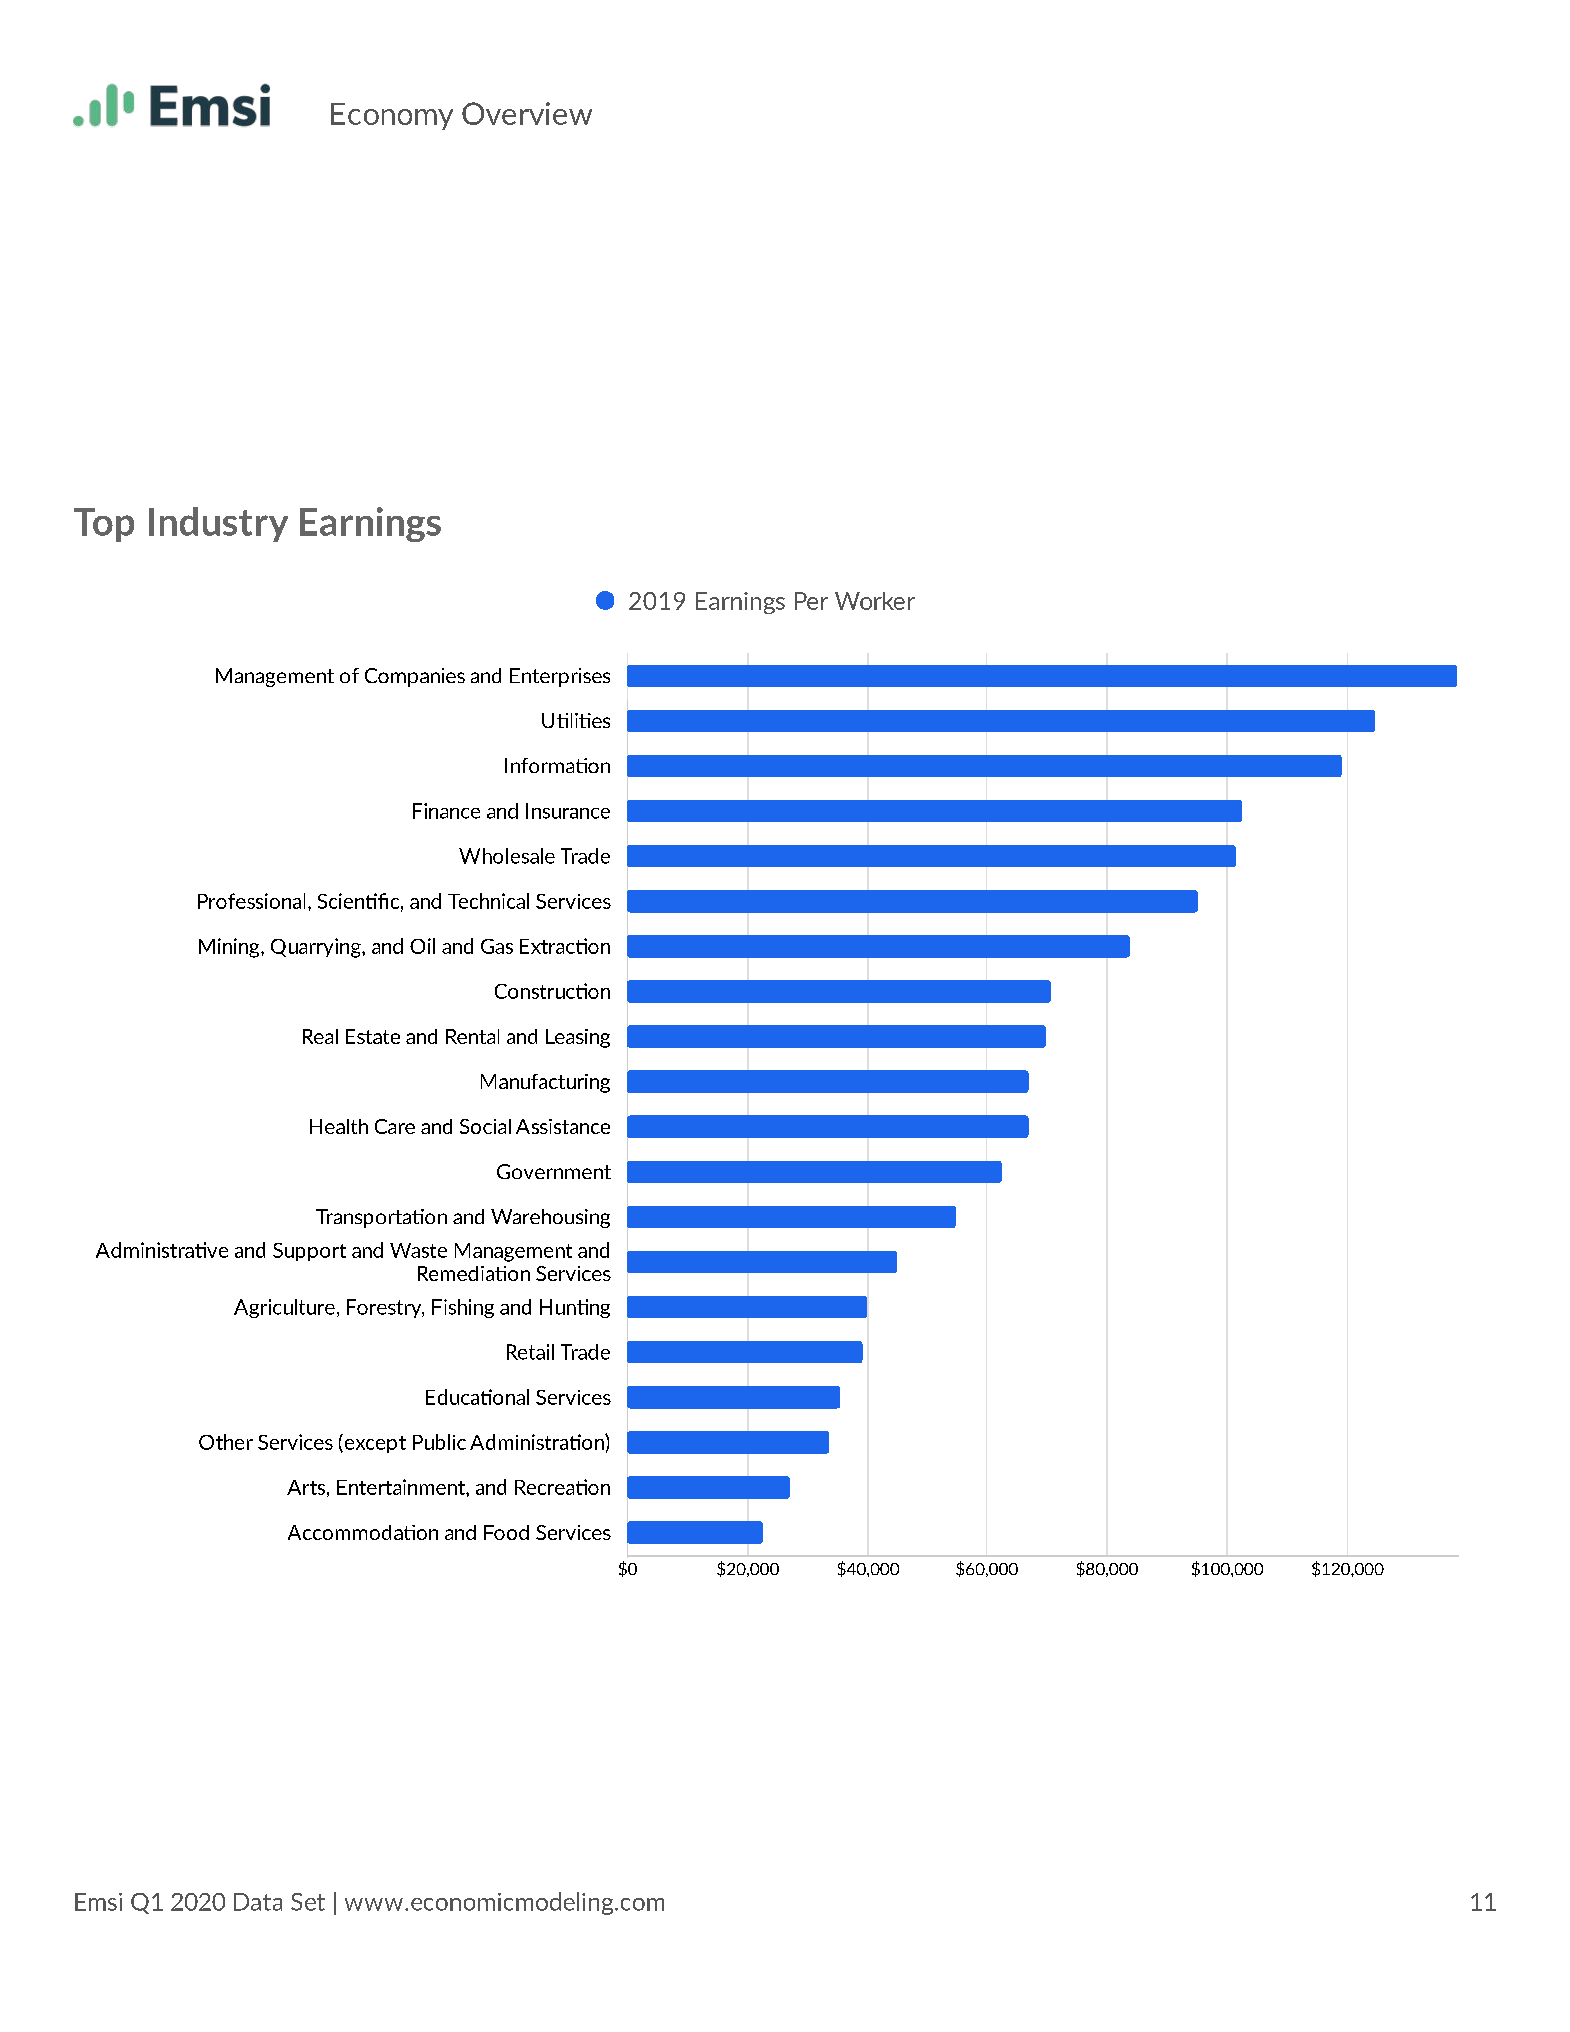 This screenshot has height=2032, width=1570. Describe the element at coordinates (218, 524) in the screenshot. I see `Industry` at that location.
